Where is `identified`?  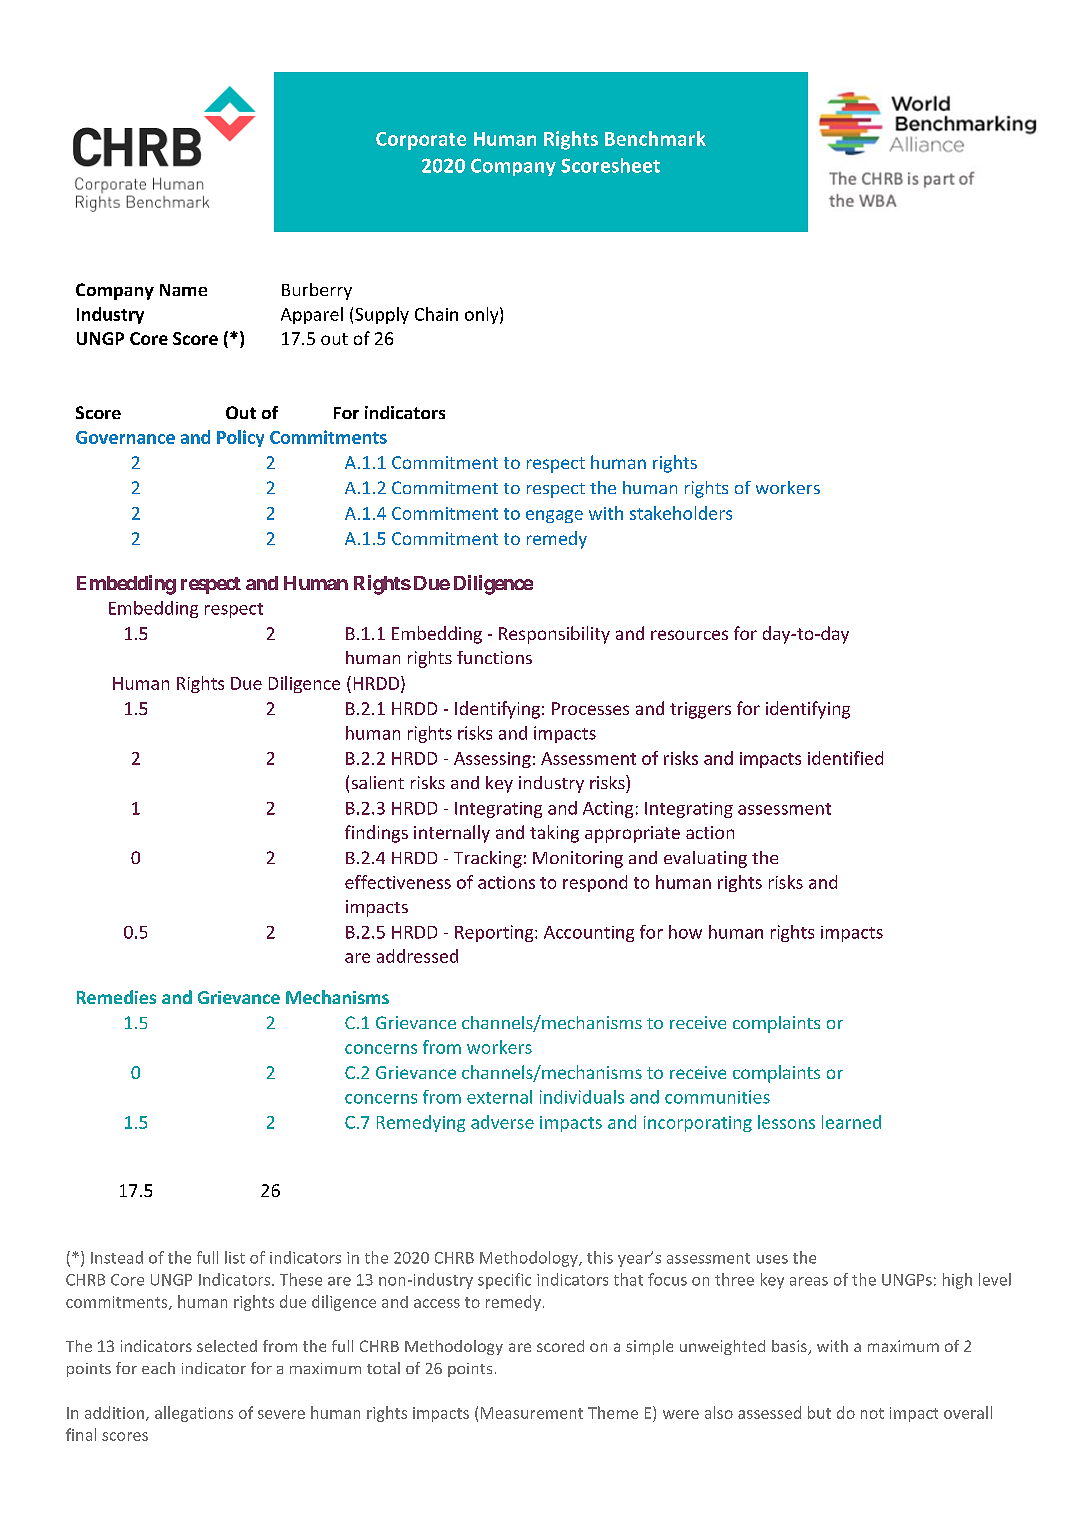 identified is located at coordinates (845, 758).
